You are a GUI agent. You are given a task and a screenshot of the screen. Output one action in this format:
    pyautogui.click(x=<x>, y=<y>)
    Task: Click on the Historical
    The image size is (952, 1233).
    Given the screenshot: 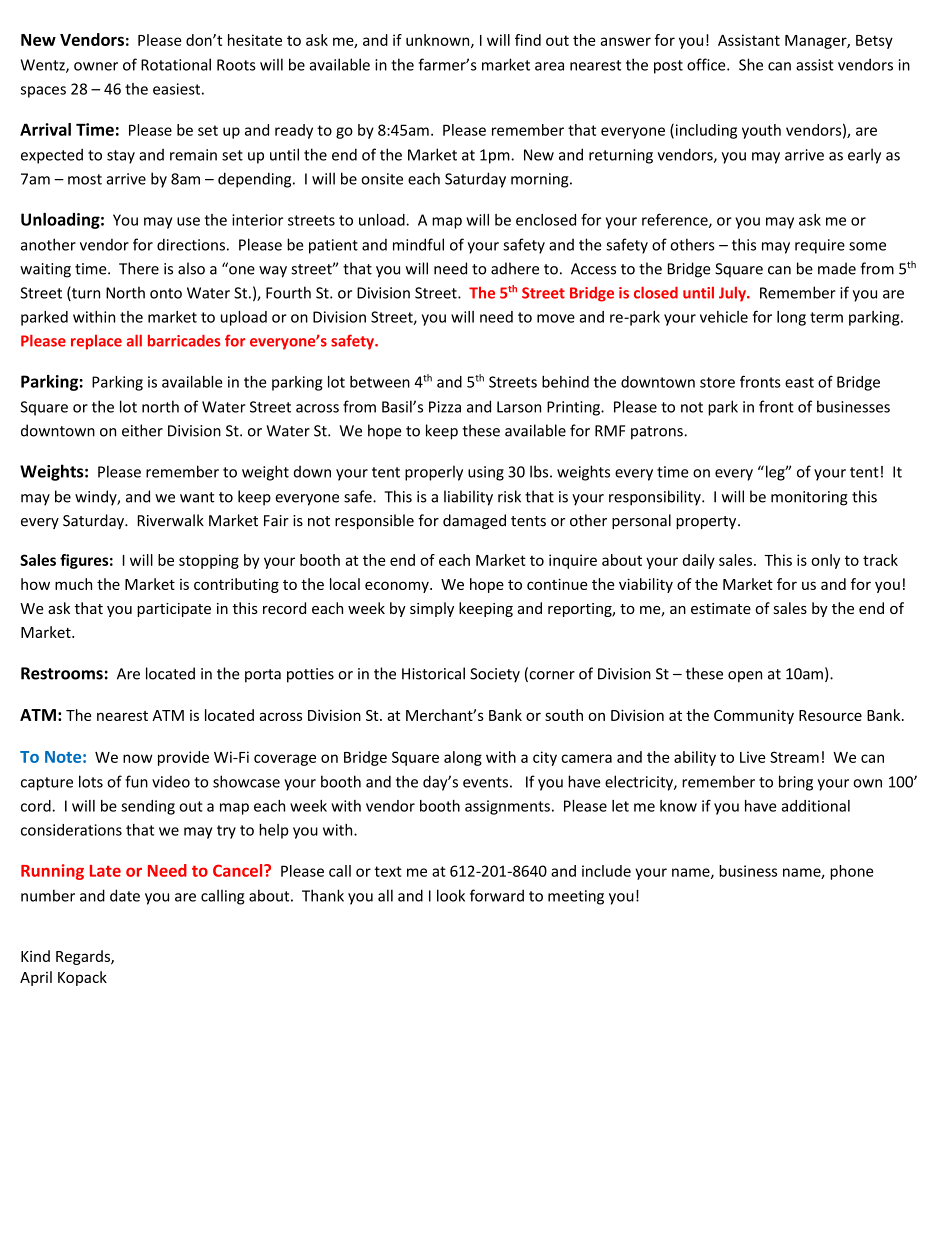 What is the action you would take?
    pyautogui.click(x=433, y=673)
